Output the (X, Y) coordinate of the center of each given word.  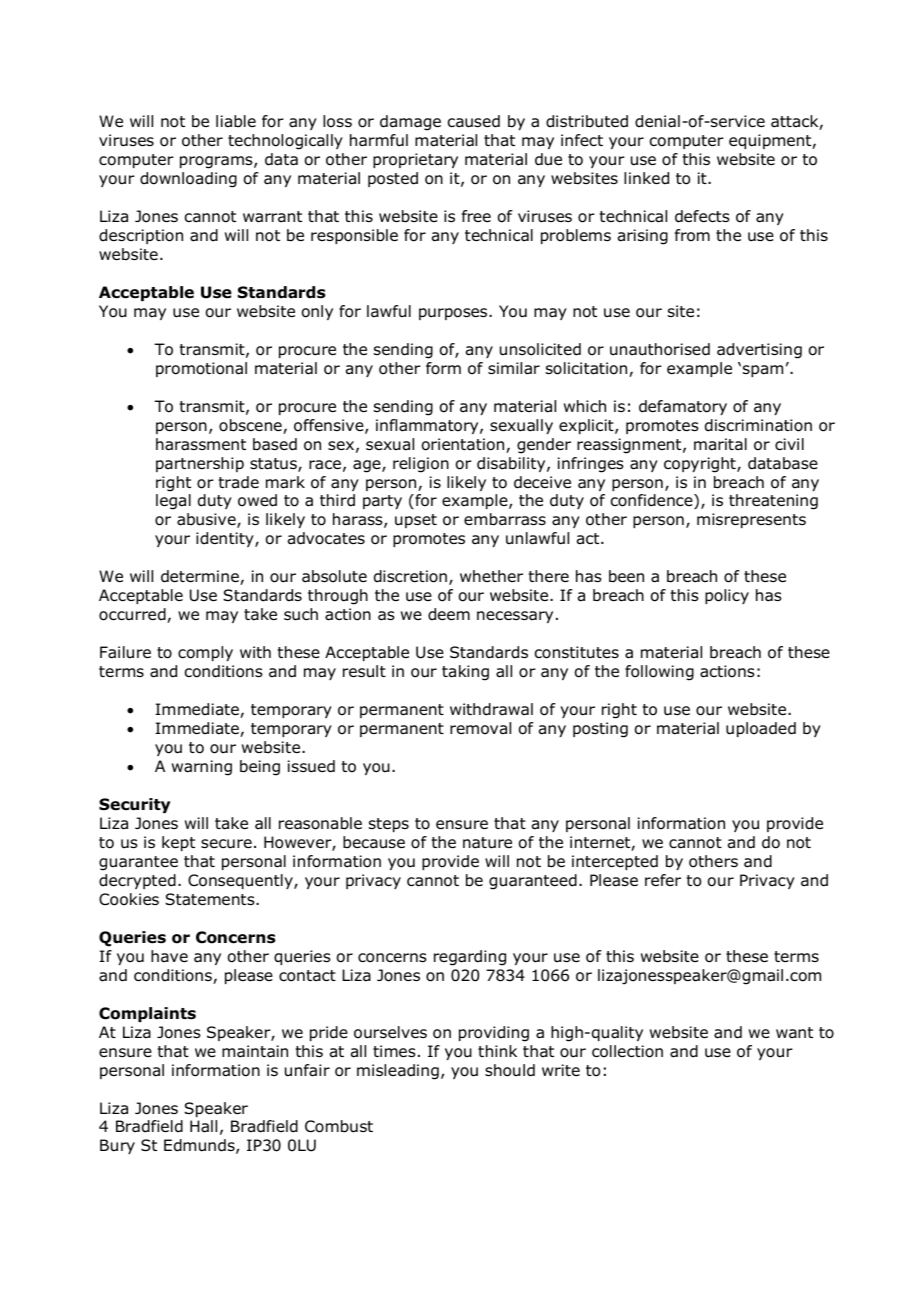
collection (627, 1051)
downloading (188, 180)
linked (646, 178)
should (510, 1070)
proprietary (415, 160)
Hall (203, 1126)
